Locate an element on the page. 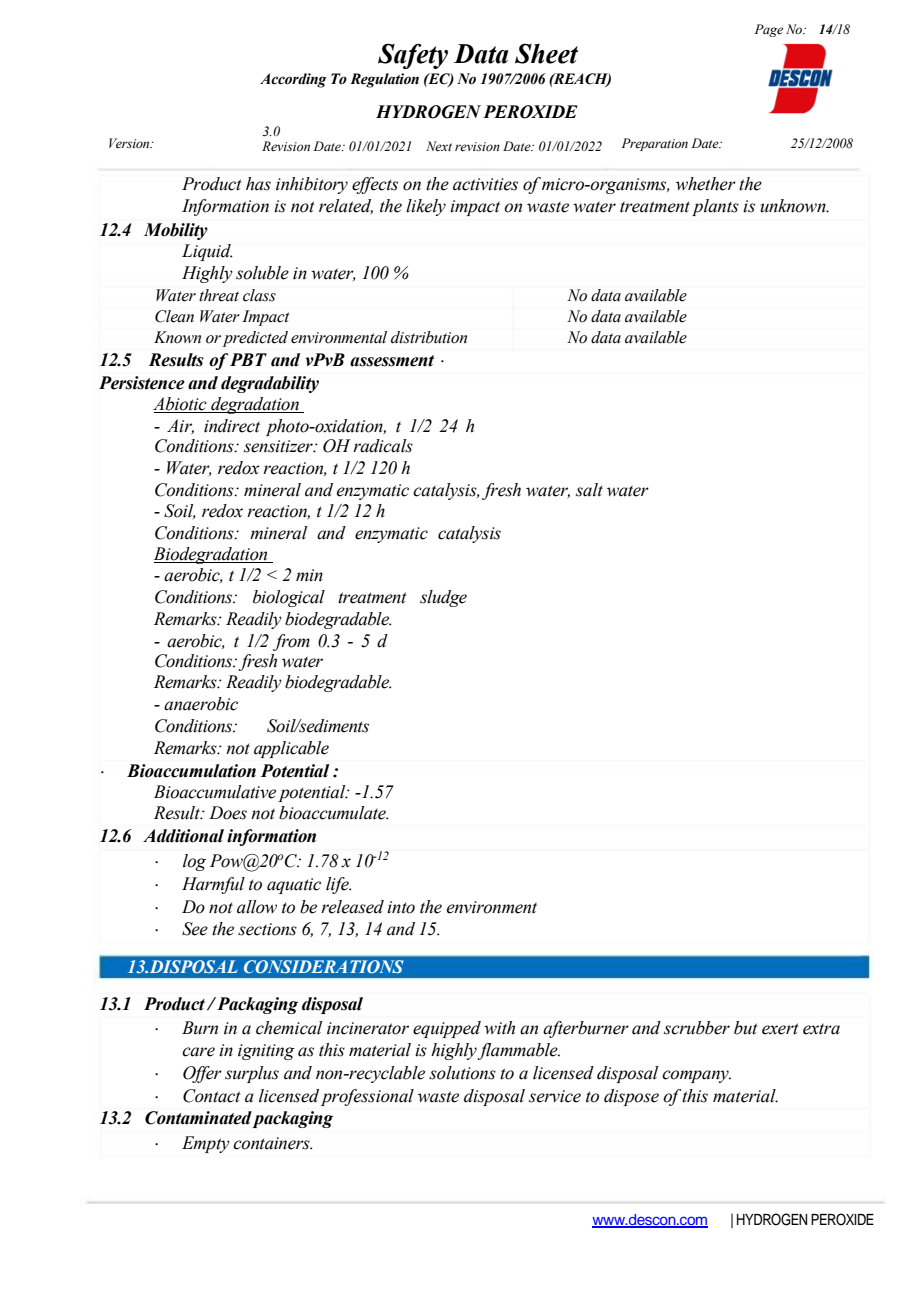 The image size is (924, 1309). biological is located at coordinates (289, 598).
